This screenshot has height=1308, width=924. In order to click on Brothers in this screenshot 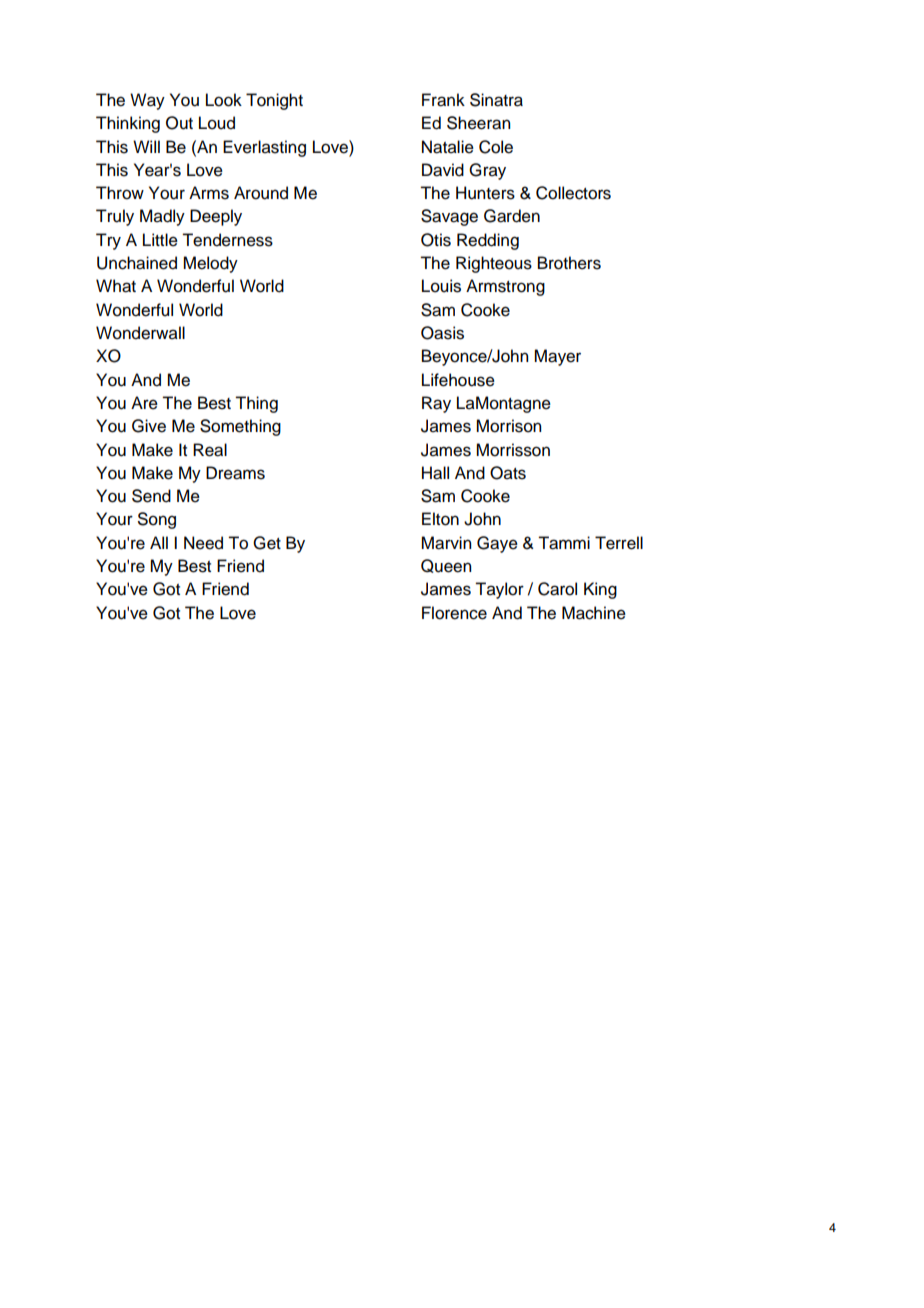, I will do `click(569, 263)`.
